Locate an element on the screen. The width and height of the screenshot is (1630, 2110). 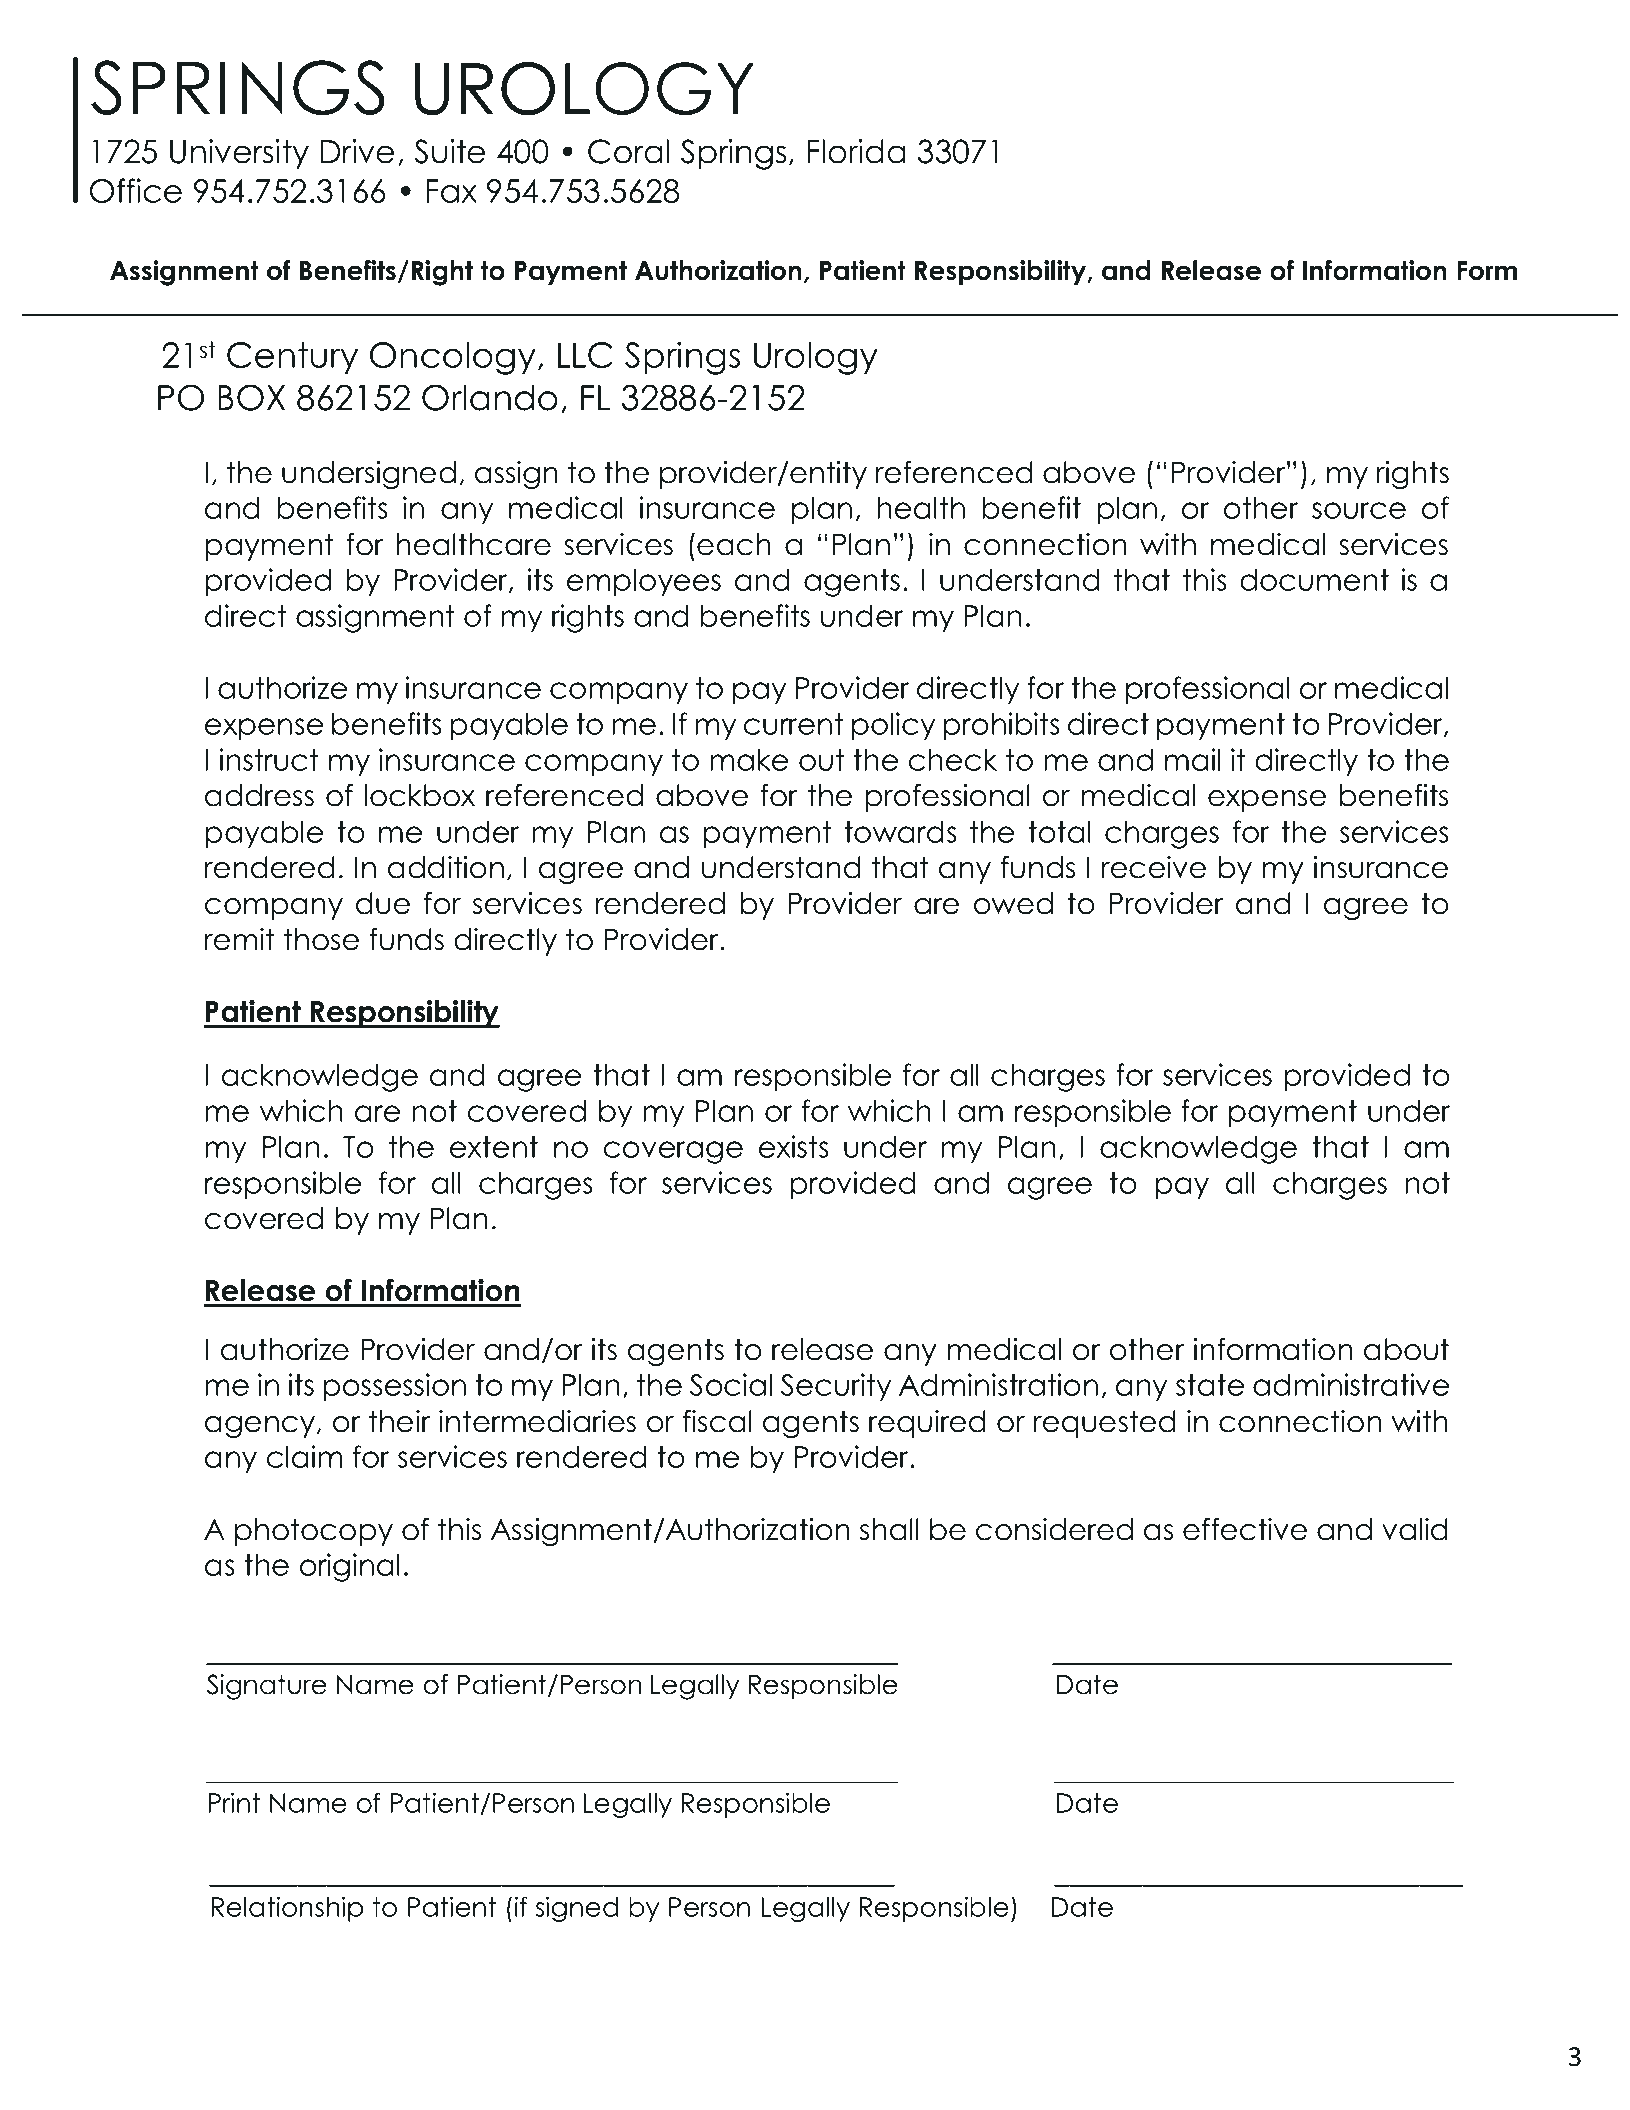
Relationship is located at coordinates (288, 1909).
